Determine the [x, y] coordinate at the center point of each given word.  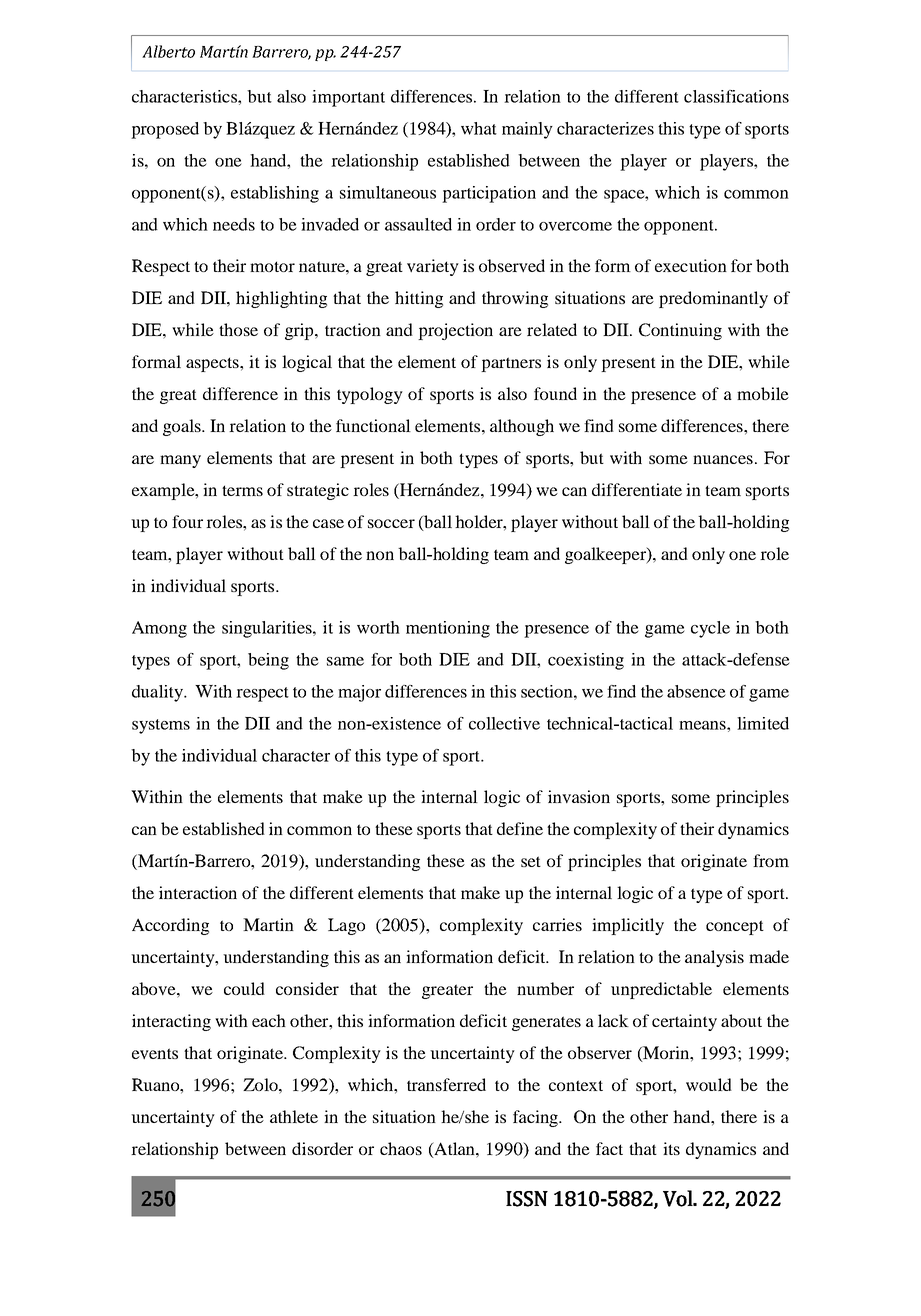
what [479, 128]
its [671, 1148]
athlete [294, 1116]
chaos [401, 1148]
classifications [736, 96]
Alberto [168, 51]
